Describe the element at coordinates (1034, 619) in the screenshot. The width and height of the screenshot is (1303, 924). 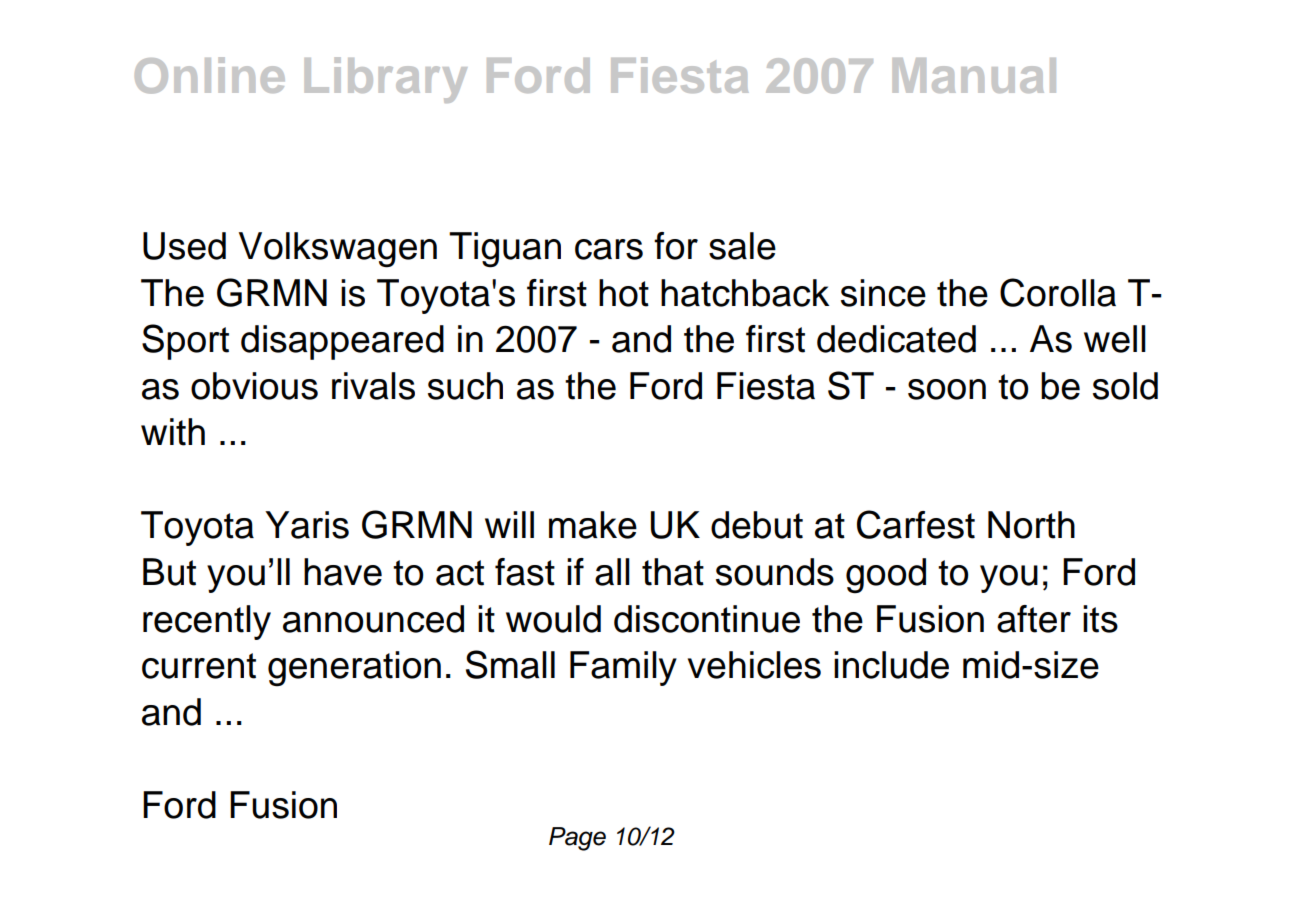
I see `after` at that location.
